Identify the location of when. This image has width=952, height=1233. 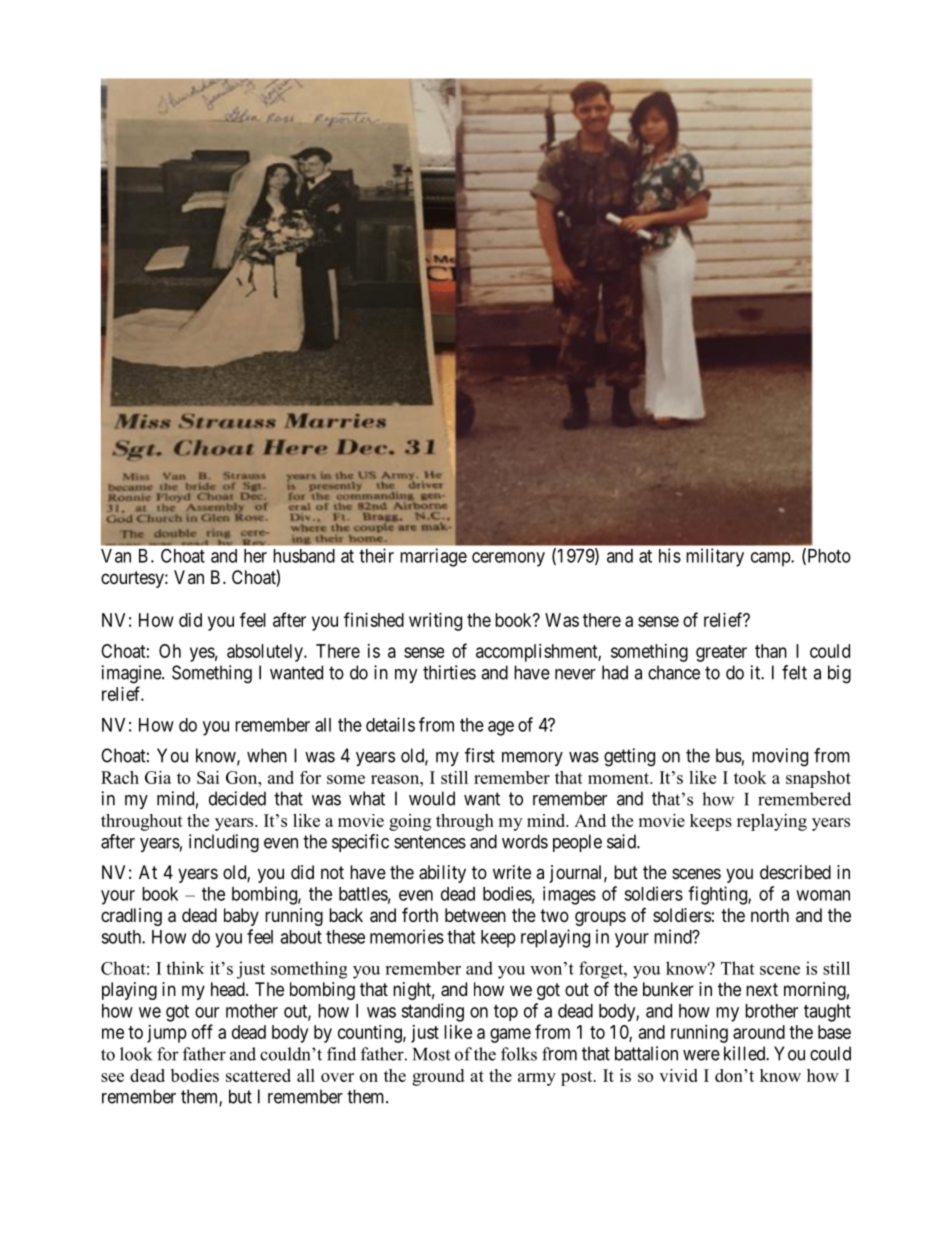
(267, 755).
